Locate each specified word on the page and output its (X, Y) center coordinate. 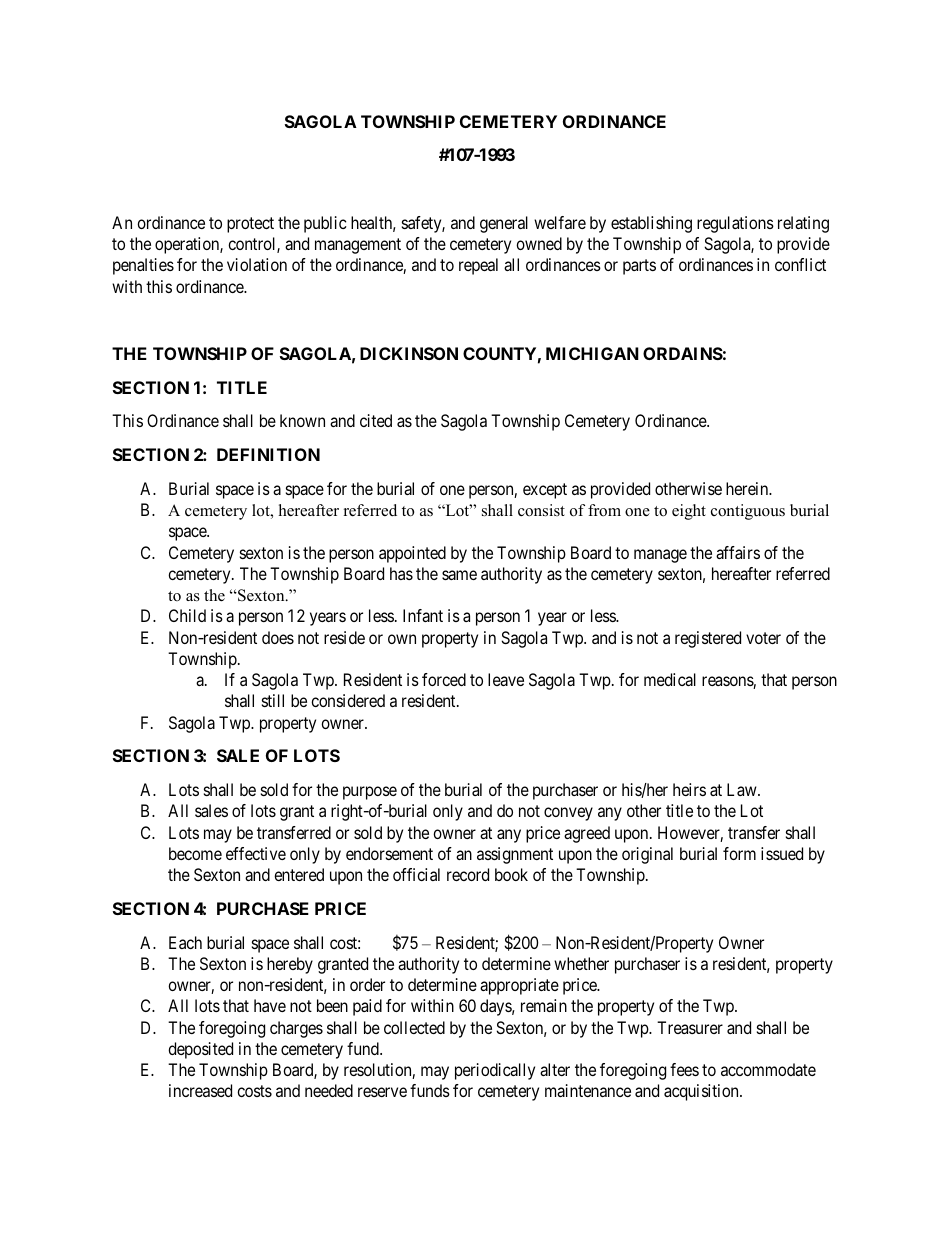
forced (444, 679)
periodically (495, 1071)
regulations (735, 224)
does (278, 637)
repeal (478, 266)
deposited (200, 1050)
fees (684, 1069)
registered (708, 639)
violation (257, 264)
